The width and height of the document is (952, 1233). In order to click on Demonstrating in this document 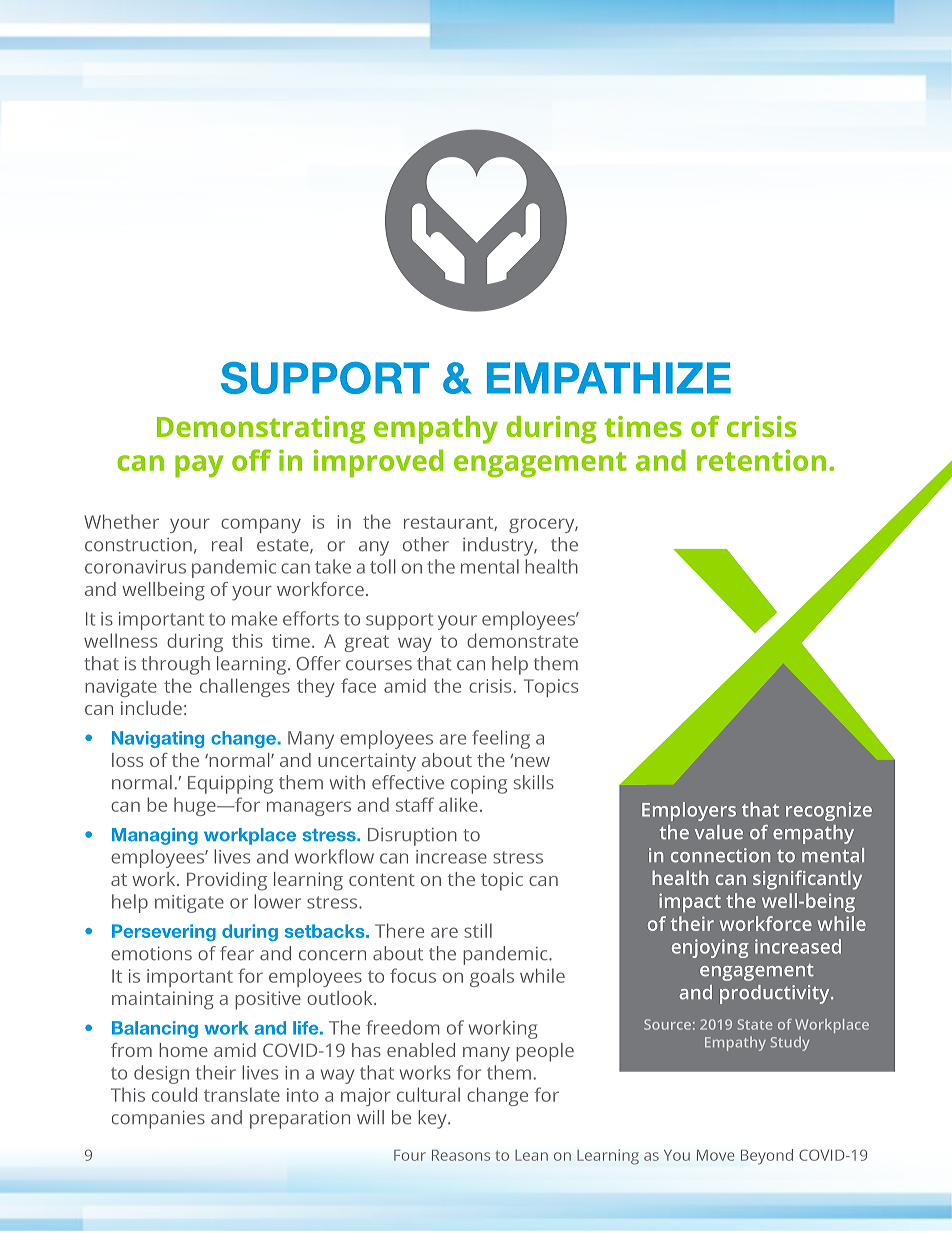, I will do `click(261, 430)`.
